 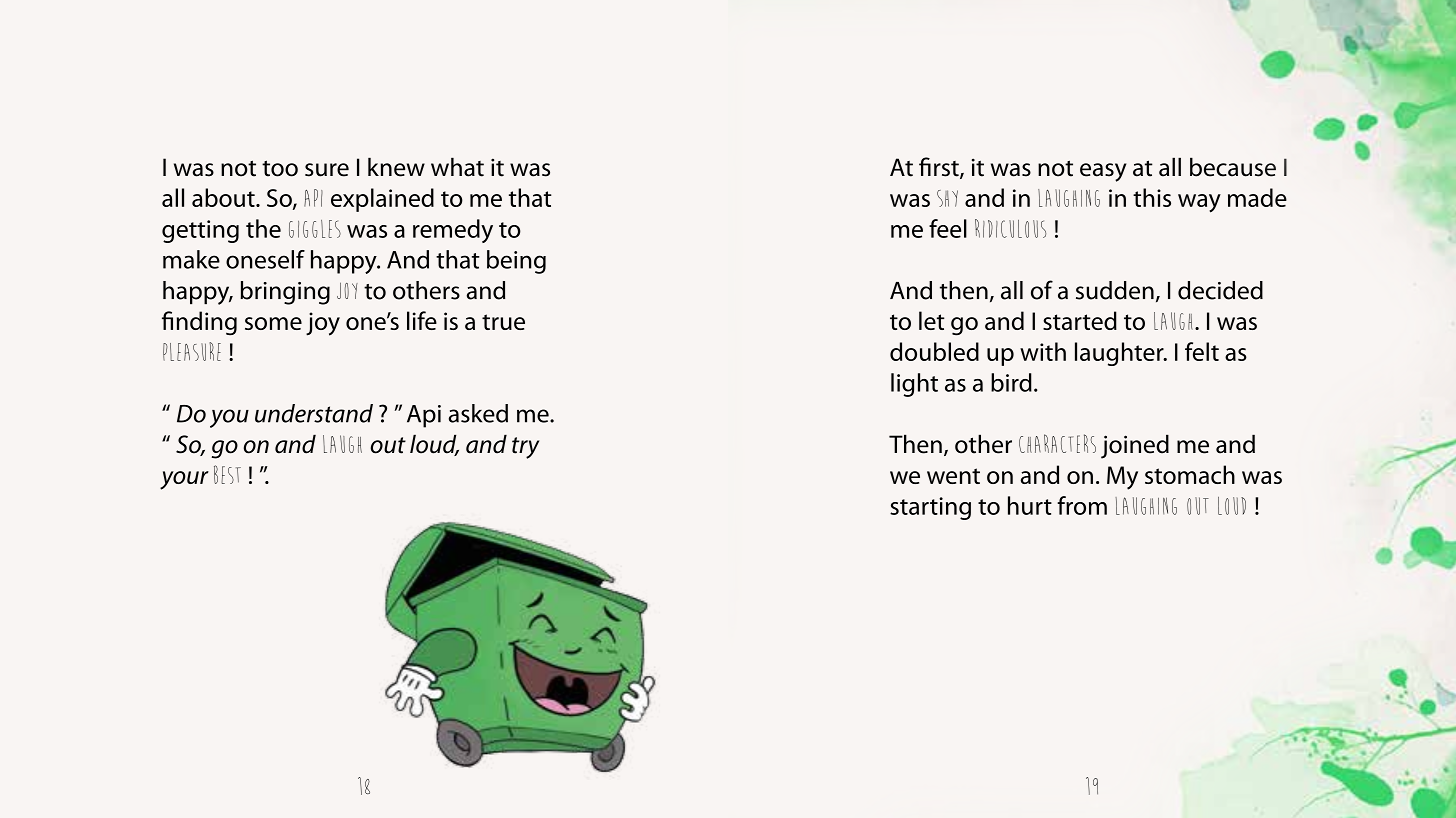 I want to click on starting, so click(x=930, y=508).
